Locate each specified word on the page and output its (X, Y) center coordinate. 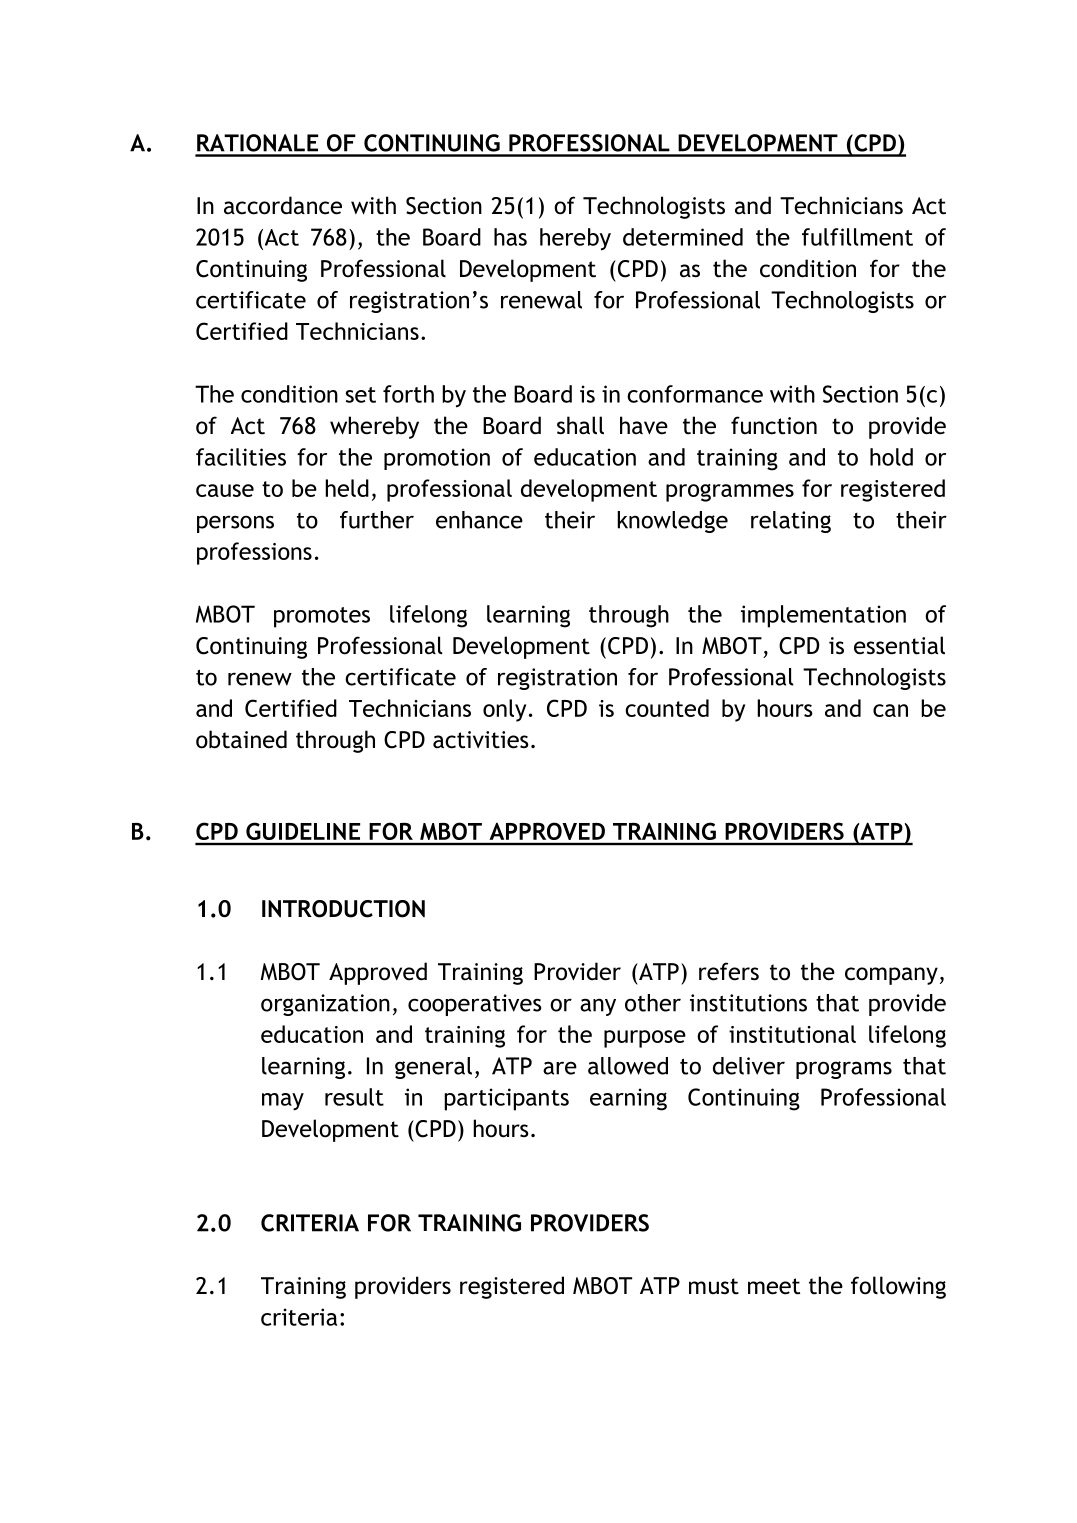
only (504, 710)
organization (325, 1005)
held (347, 488)
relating (791, 522)
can (890, 710)
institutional (792, 1034)
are (560, 1068)
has (510, 237)
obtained (241, 739)
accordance (283, 205)
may (283, 1102)
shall (580, 425)
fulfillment (857, 237)
